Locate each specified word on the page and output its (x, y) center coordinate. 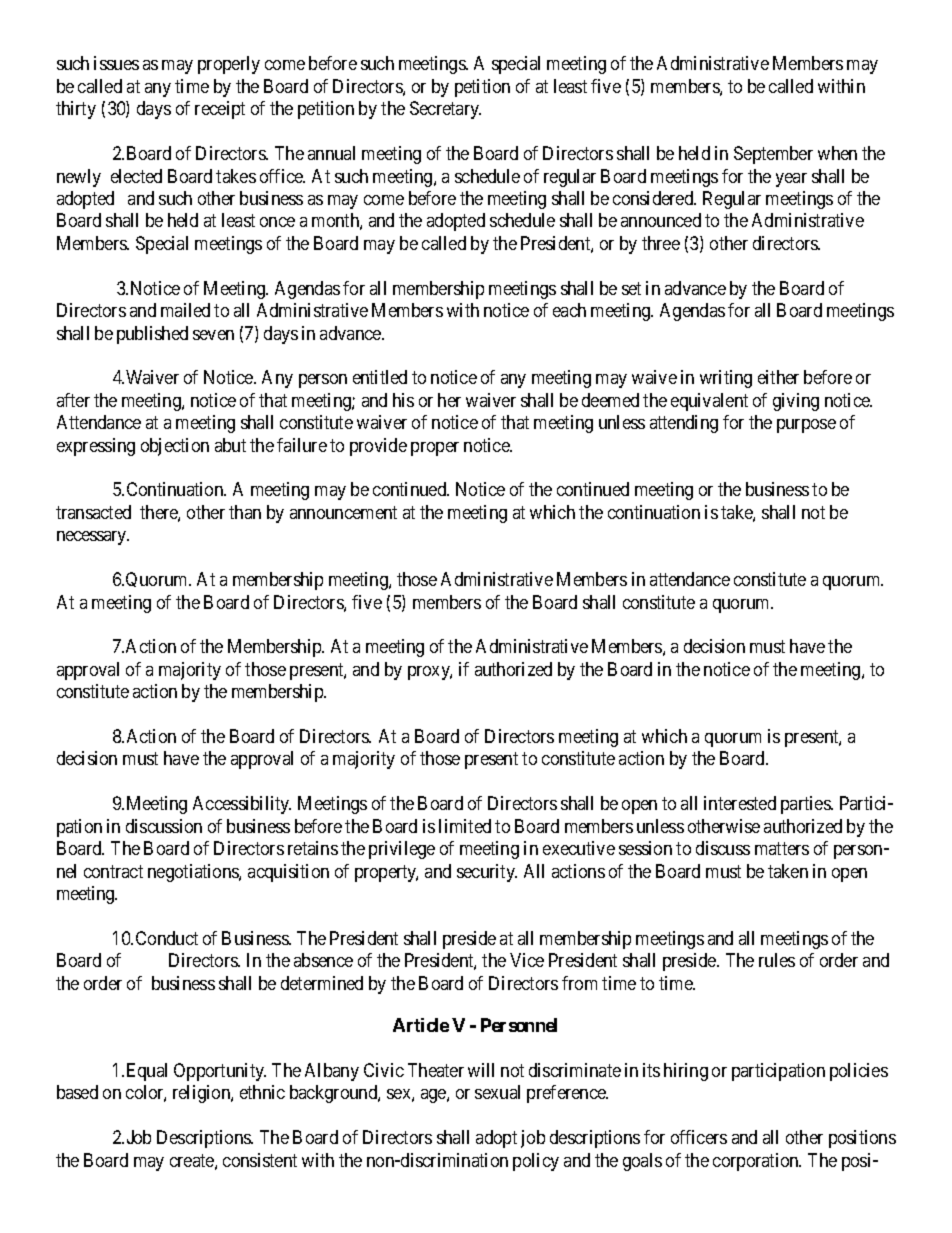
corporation (757, 1162)
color (146, 1093)
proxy (430, 673)
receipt (220, 110)
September (773, 155)
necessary (93, 538)
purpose (806, 426)
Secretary (445, 110)
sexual (497, 1092)
